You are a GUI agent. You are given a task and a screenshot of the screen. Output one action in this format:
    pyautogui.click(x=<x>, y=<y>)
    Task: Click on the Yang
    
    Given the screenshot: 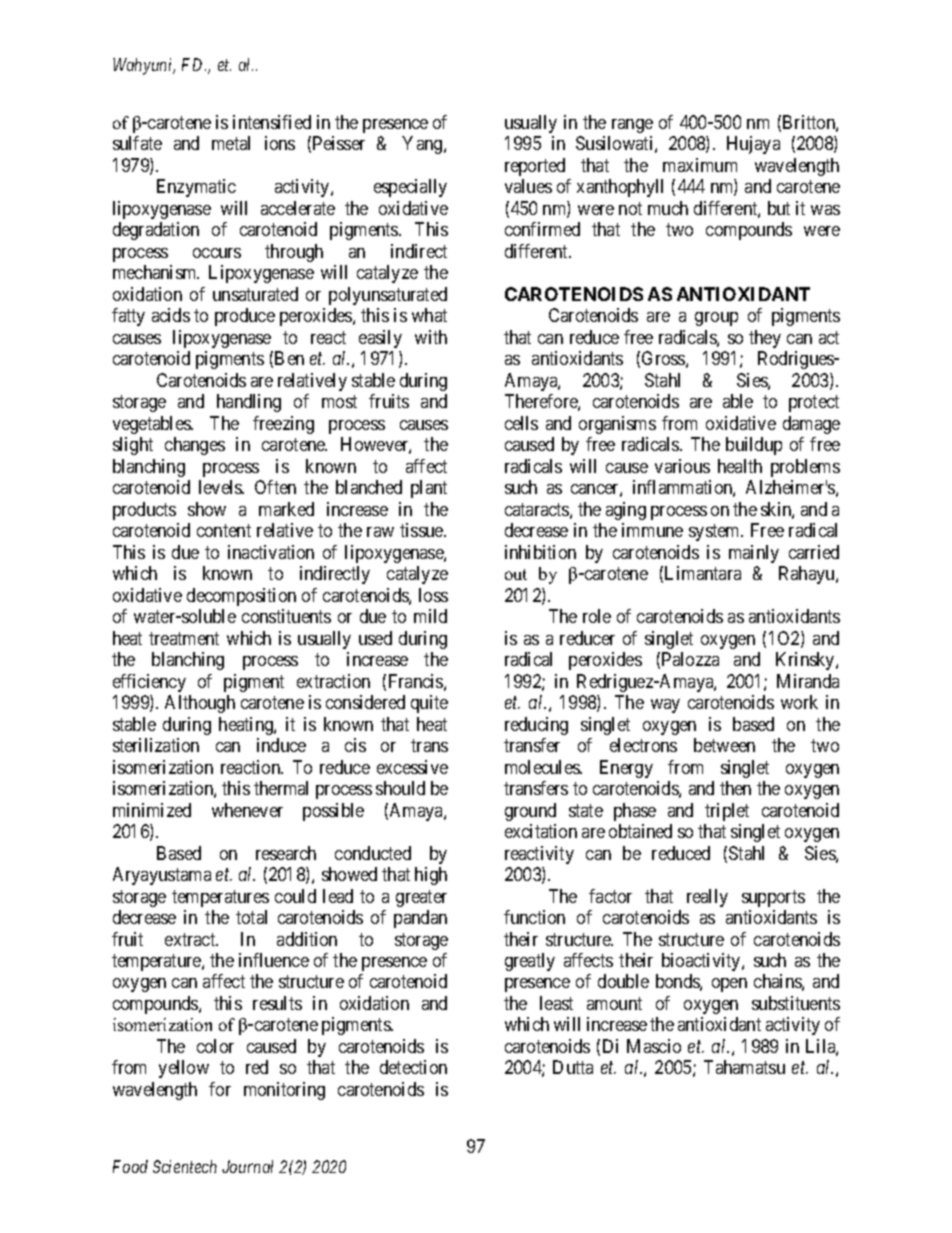 What is the action you would take?
    pyautogui.click(x=423, y=145)
